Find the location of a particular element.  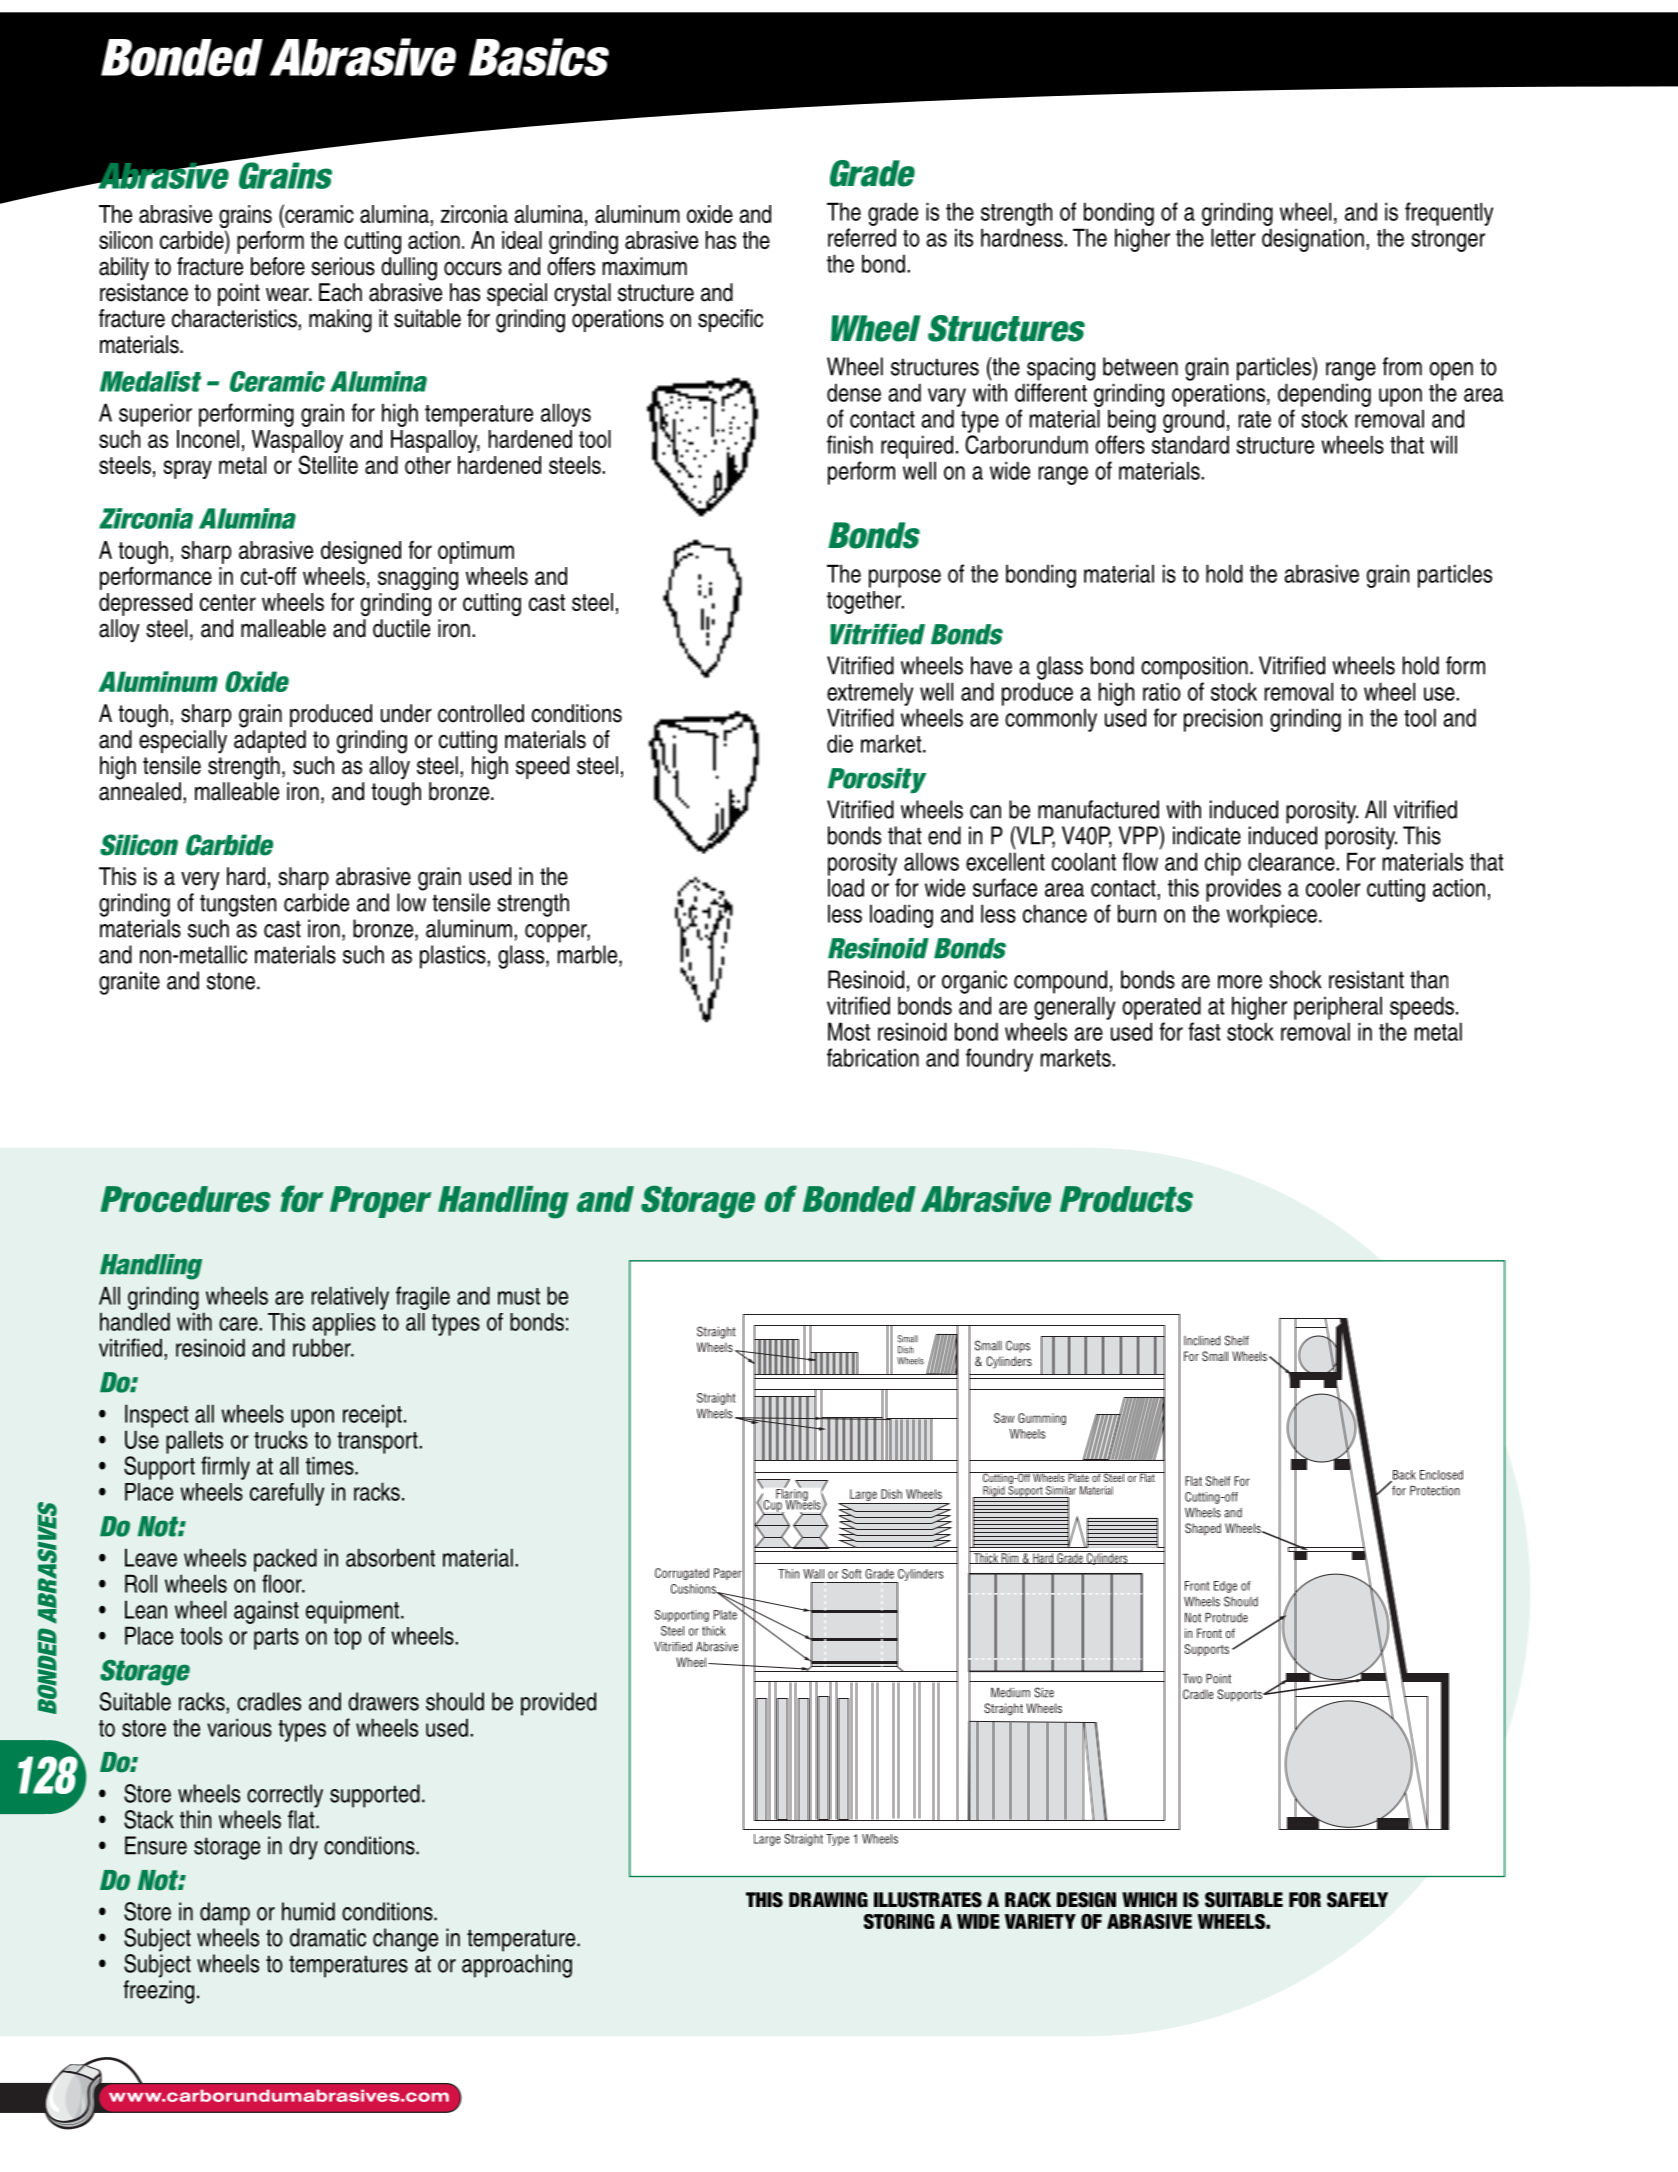

SAFELY is located at coordinates (1357, 1900).
